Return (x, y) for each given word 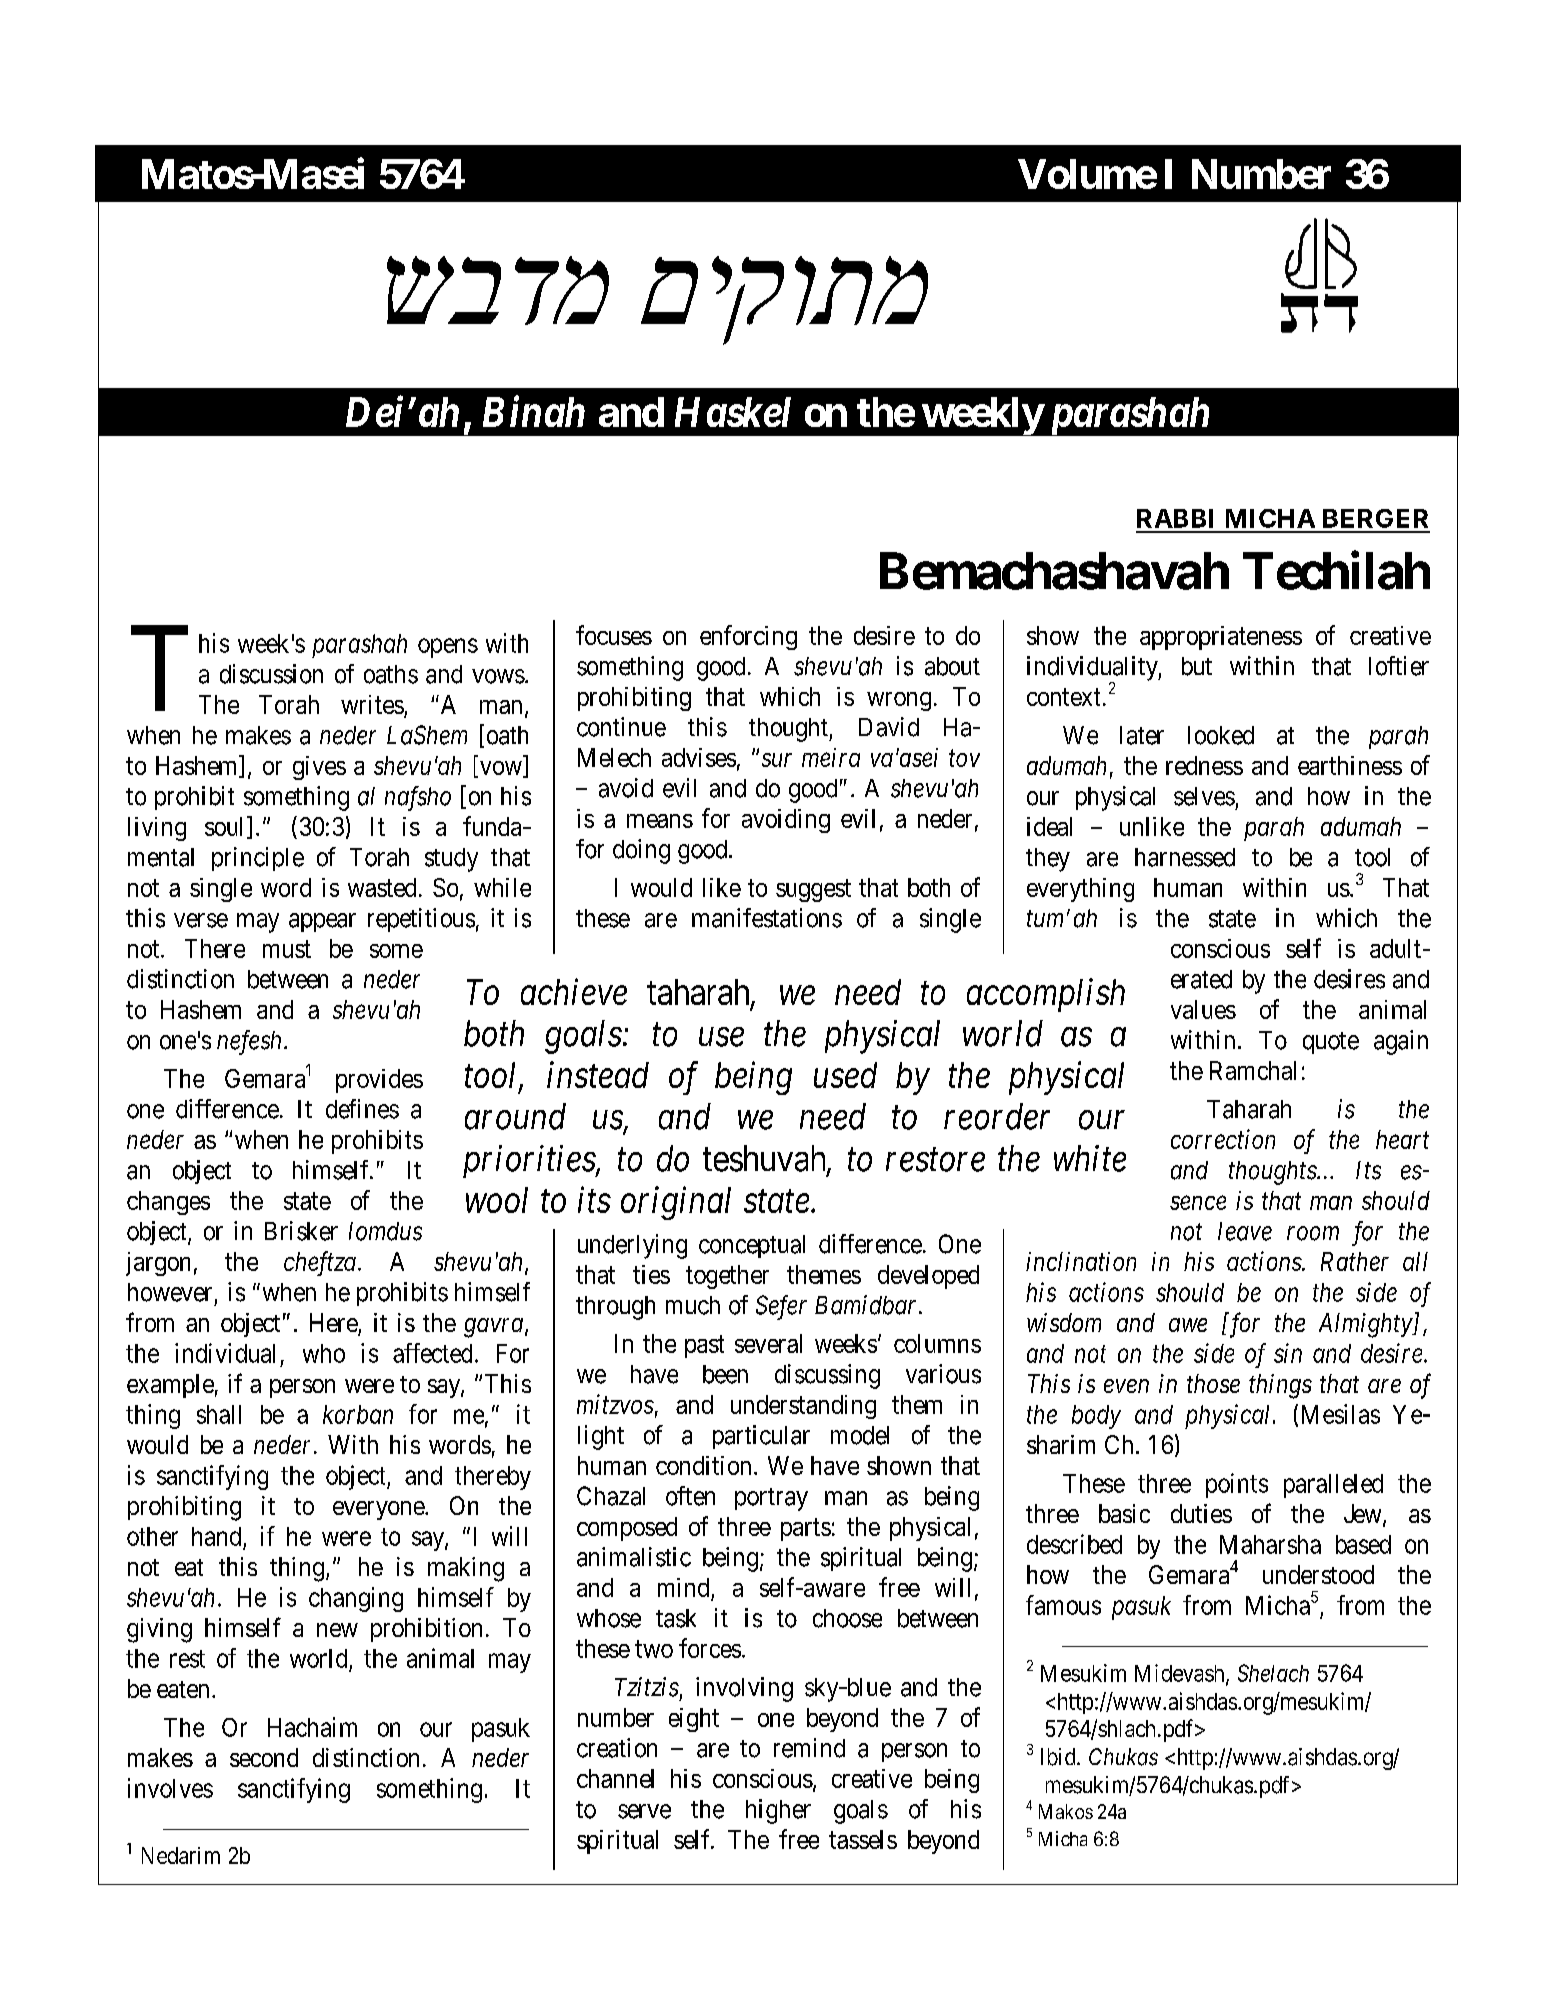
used (845, 1075)
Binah (534, 411)
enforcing (748, 637)
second (264, 1757)
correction (1223, 1139)
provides (379, 1081)
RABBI (1175, 518)
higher (778, 1811)
